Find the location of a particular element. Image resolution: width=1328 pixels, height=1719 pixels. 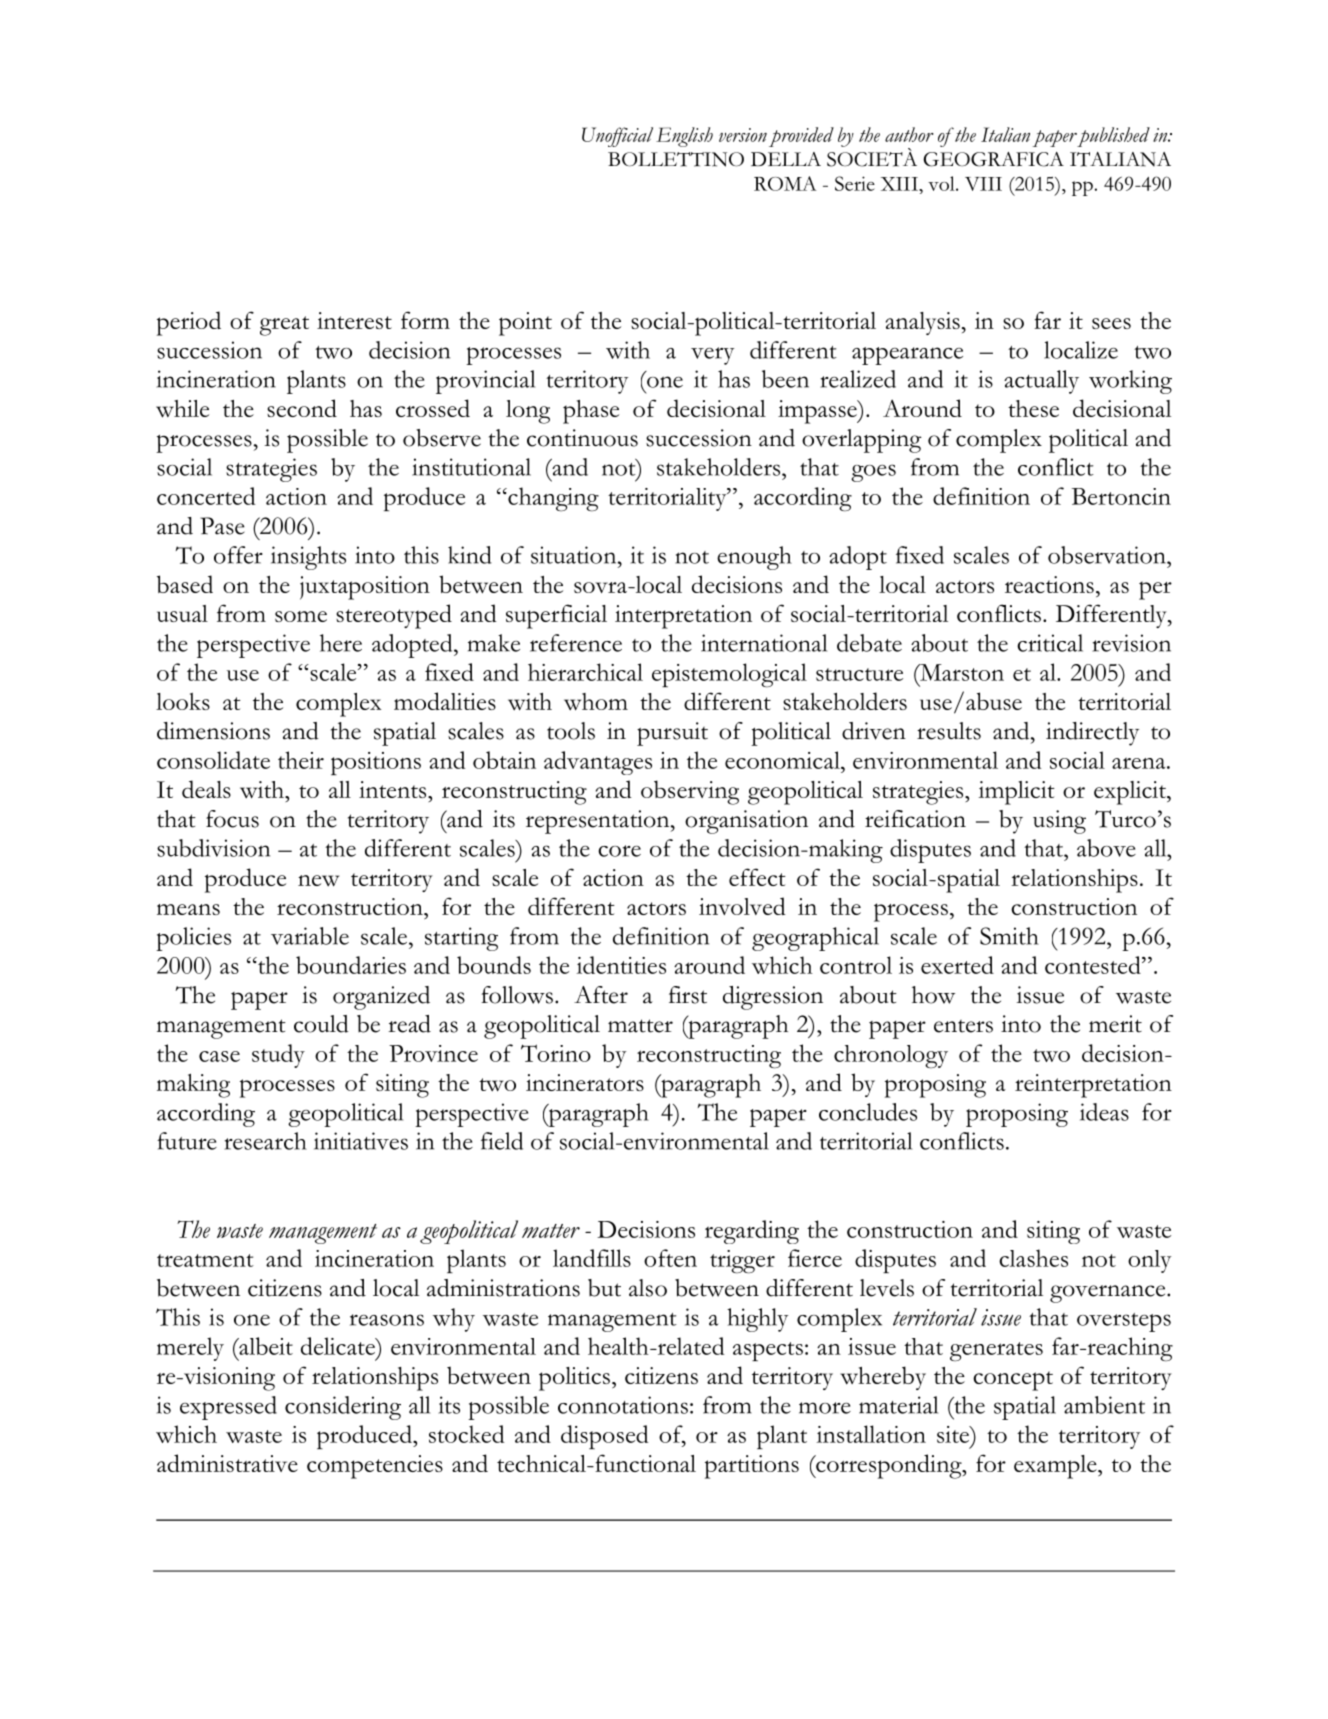

their is located at coordinates (301, 760).
